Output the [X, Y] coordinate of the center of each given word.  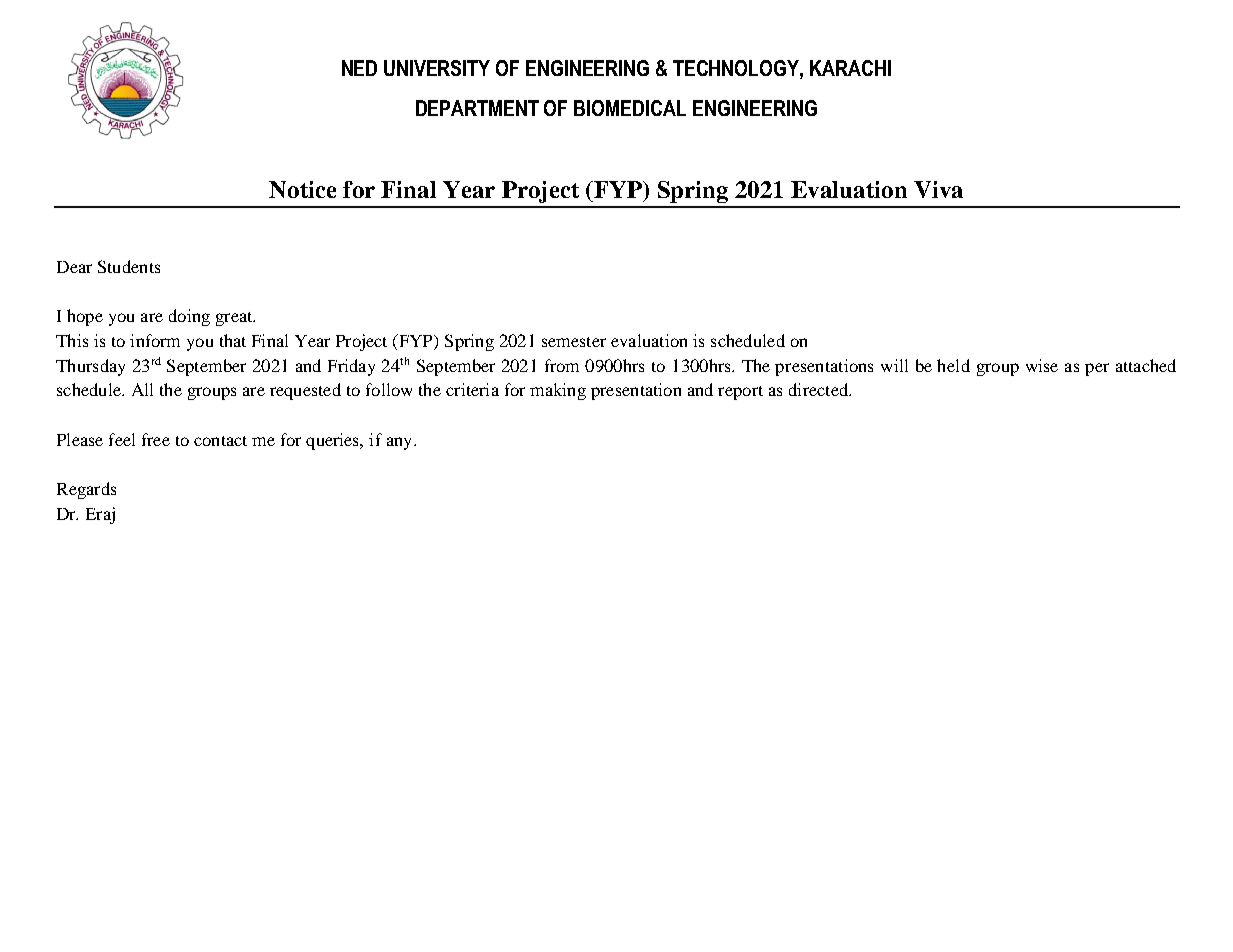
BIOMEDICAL [630, 108]
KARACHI [850, 68]
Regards [86, 490]
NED [359, 68]
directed [820, 389]
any [401, 443]
